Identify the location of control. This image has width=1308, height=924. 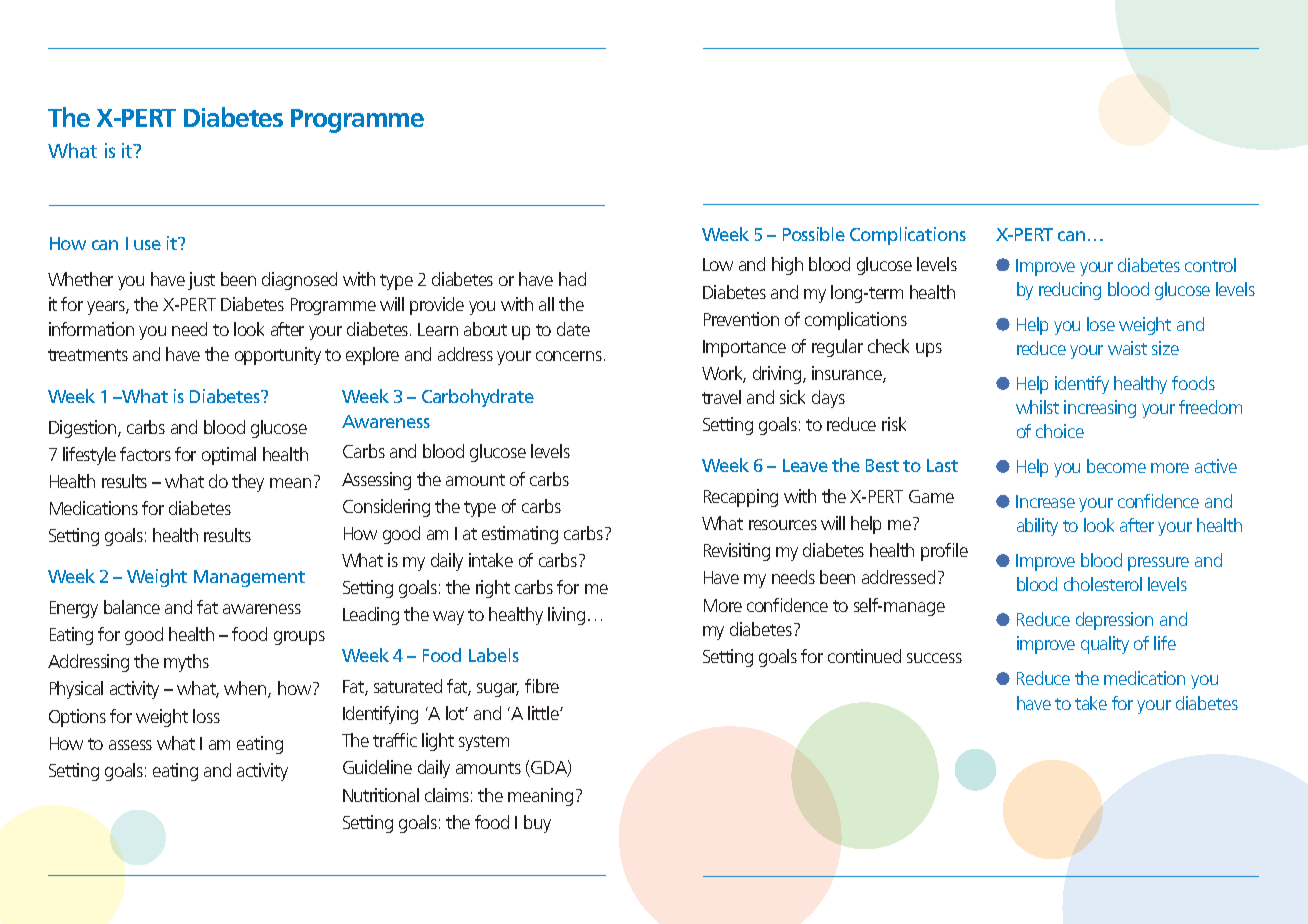
(1210, 265).
